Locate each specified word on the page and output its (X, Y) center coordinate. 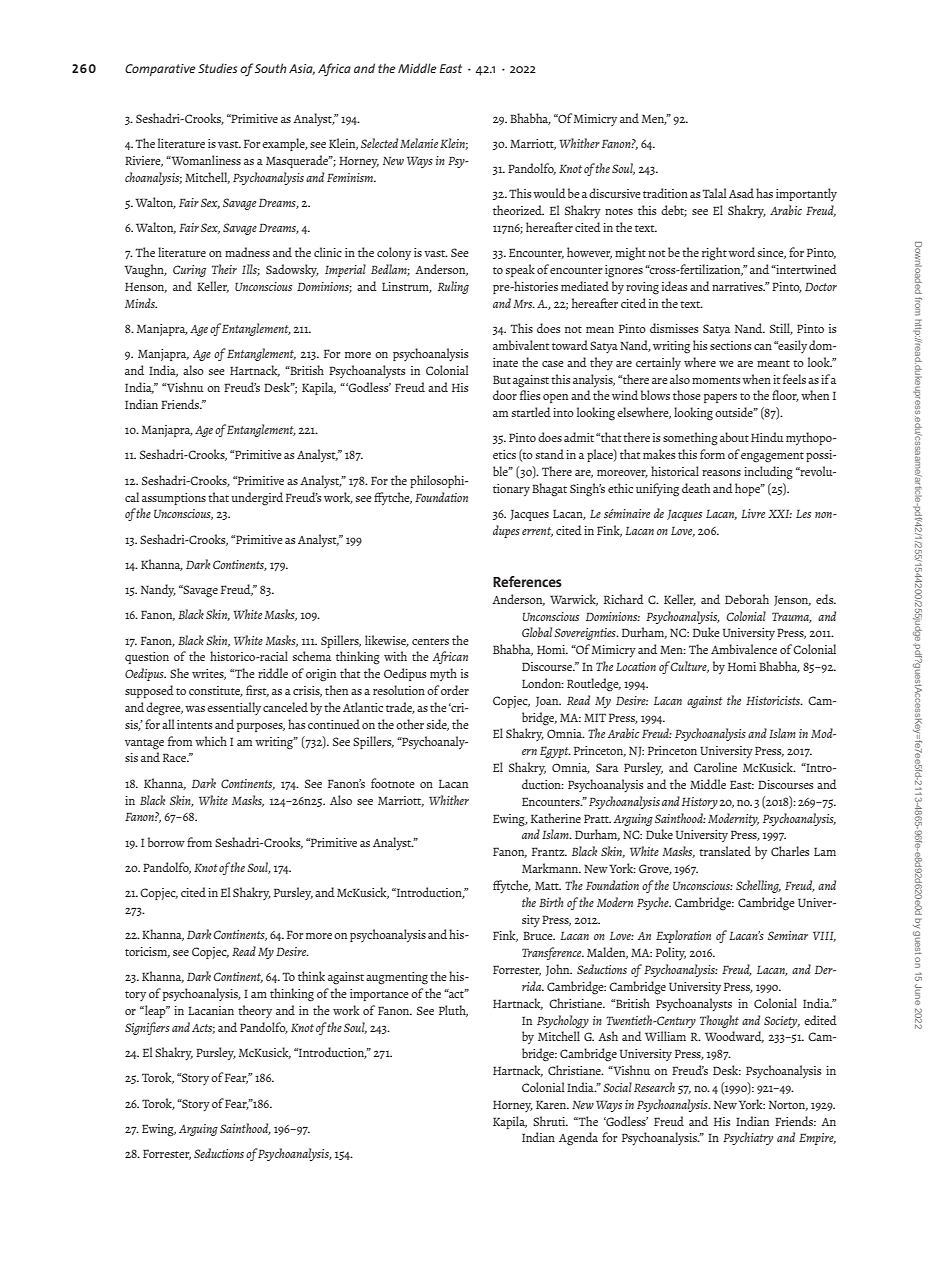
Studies (217, 68)
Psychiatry (748, 1138)
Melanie (419, 143)
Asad (741, 193)
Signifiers (147, 1028)
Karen (552, 1104)
